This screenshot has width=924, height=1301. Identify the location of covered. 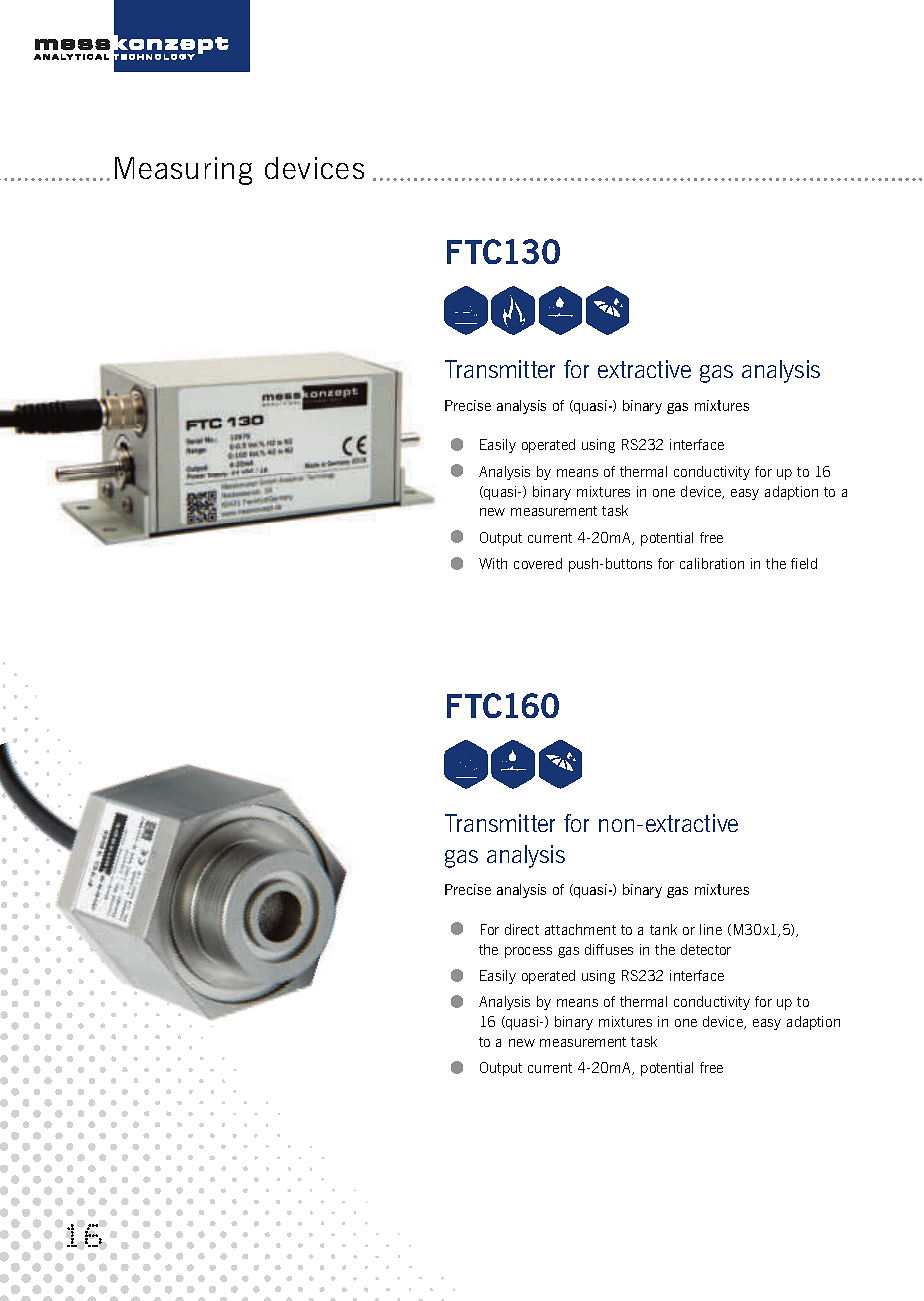
(538, 563).
